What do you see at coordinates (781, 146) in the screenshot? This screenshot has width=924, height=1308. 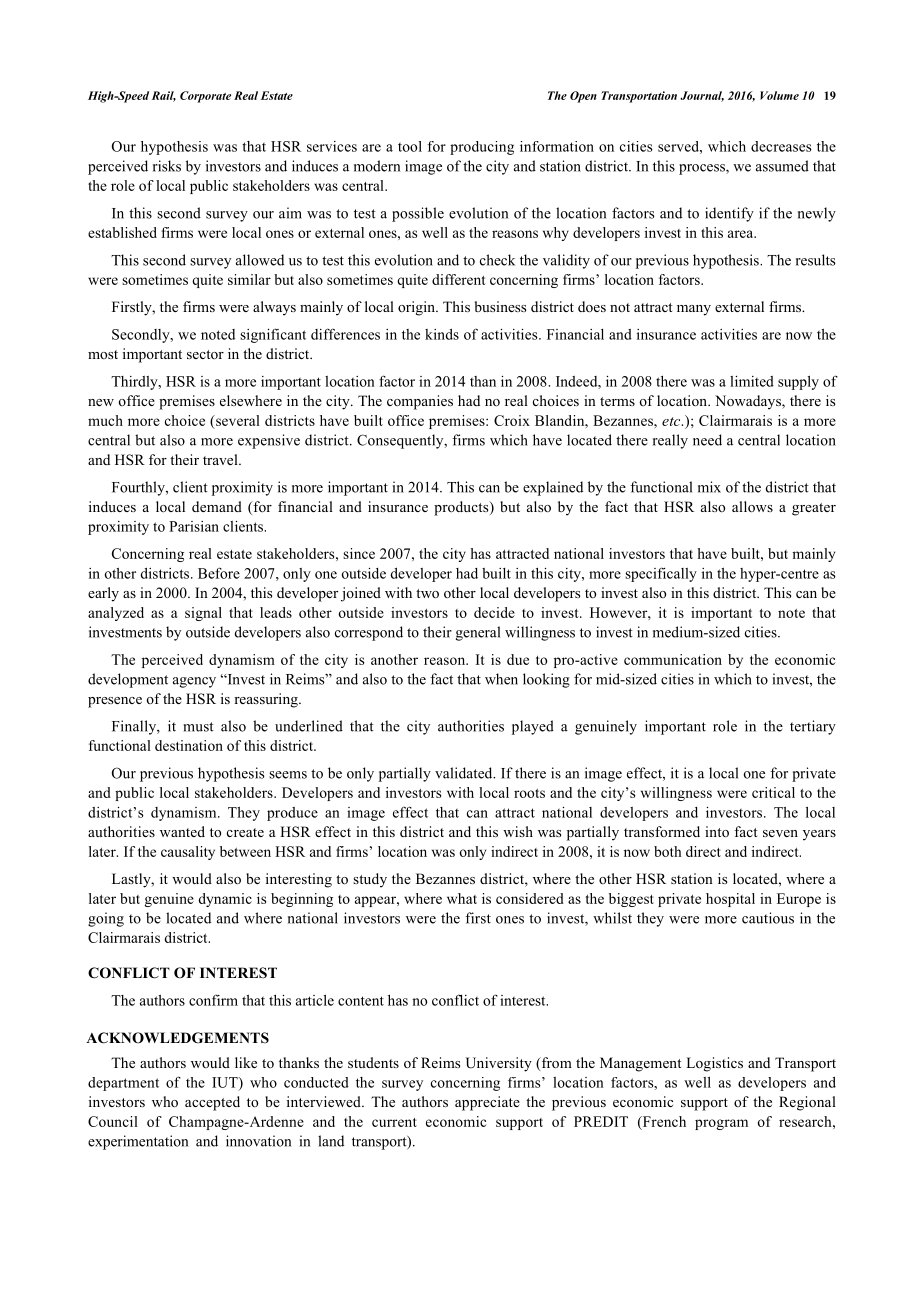 I see `decreases` at bounding box center [781, 146].
